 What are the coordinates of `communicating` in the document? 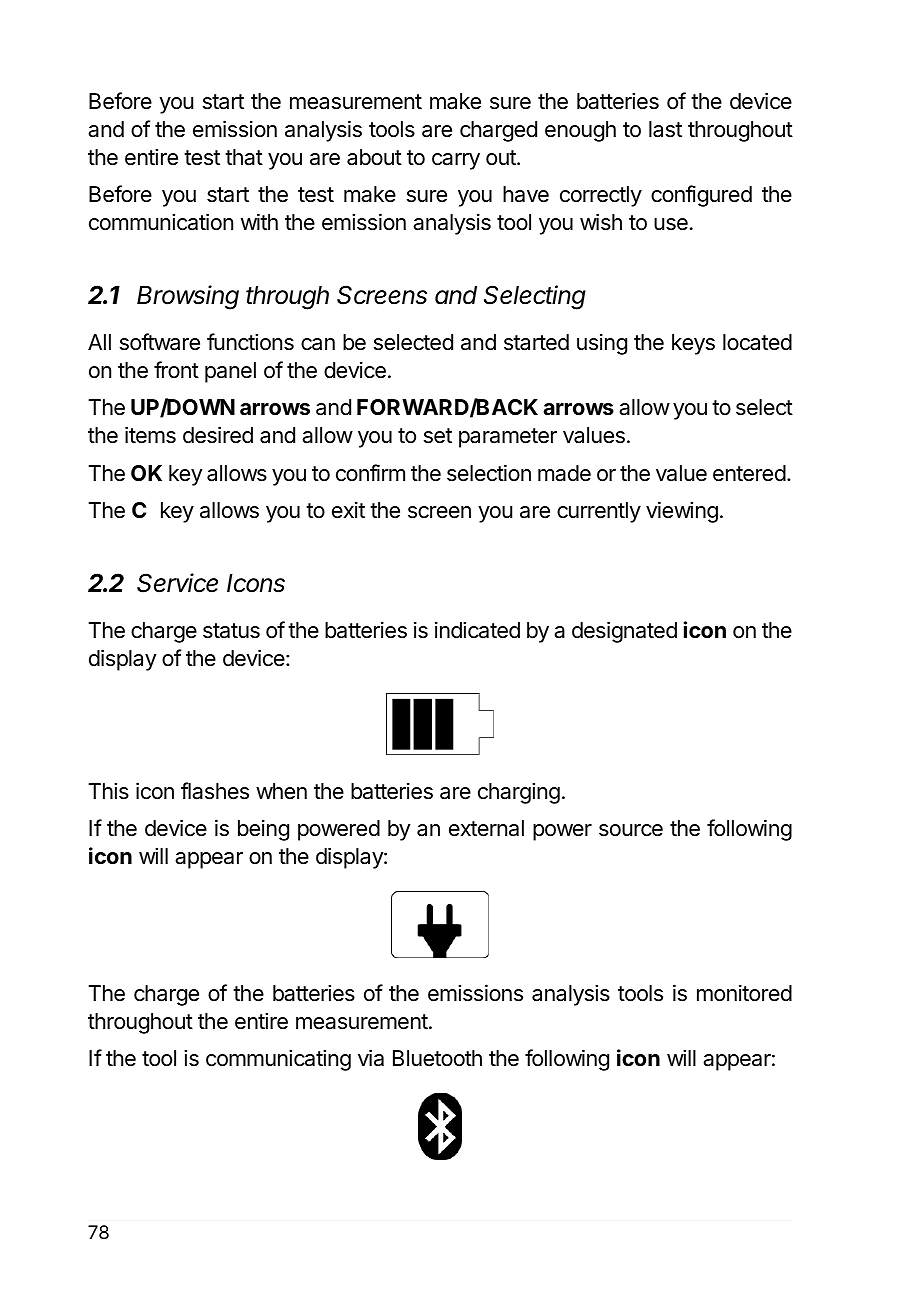 It's located at (278, 1060).
